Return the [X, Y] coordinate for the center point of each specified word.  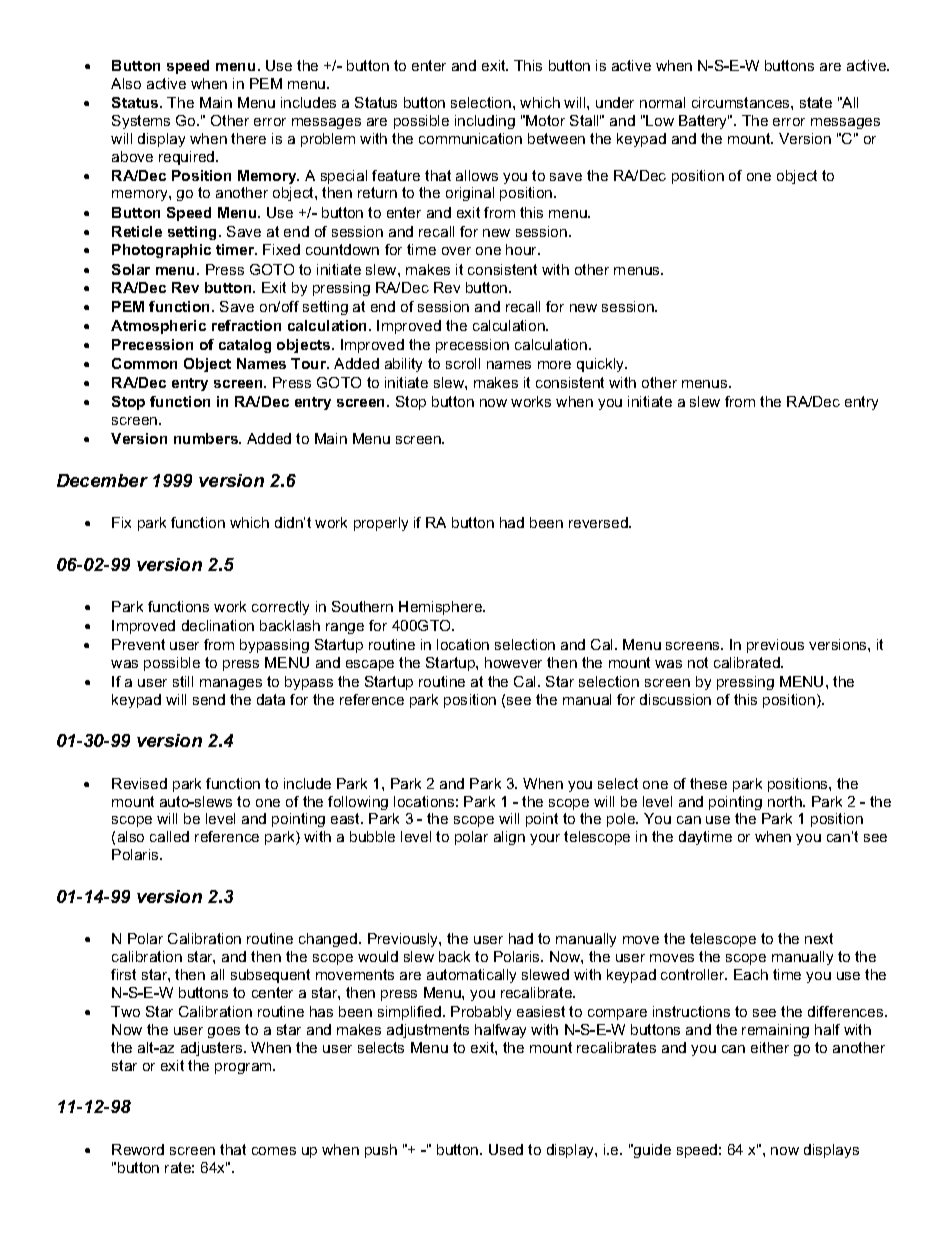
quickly [602, 365]
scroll [463, 363]
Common [144, 363]
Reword [138, 1149]
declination [218, 625]
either [770, 1047]
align [509, 838]
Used [506, 1149]
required [188, 158]
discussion [675, 699]
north [786, 801]
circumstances [742, 102]
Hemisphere [442, 608]
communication [470, 138]
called [169, 836]
